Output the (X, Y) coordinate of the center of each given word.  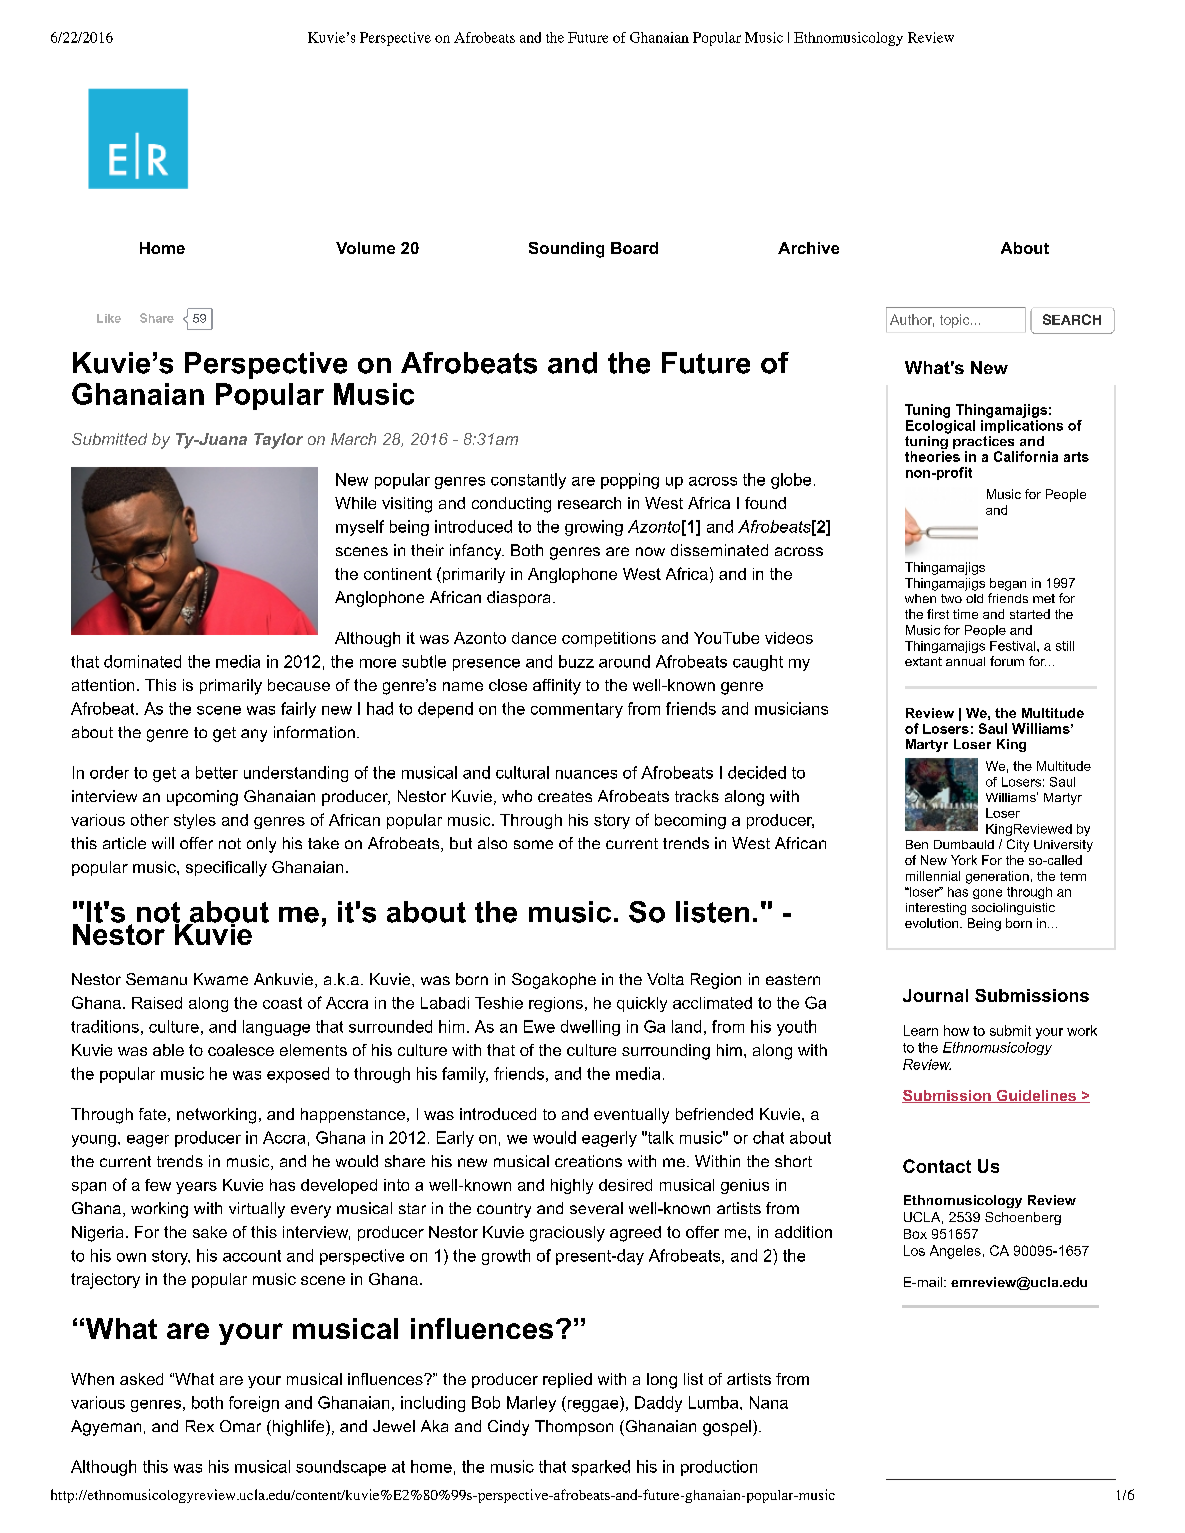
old (974, 598)
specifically (226, 869)
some (533, 844)
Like (109, 318)
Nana (769, 1402)
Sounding (566, 250)
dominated (142, 661)
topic (956, 321)
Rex (200, 1426)
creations (588, 1161)
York (964, 860)
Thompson (574, 1428)
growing (594, 528)
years (196, 1188)
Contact (937, 1166)
